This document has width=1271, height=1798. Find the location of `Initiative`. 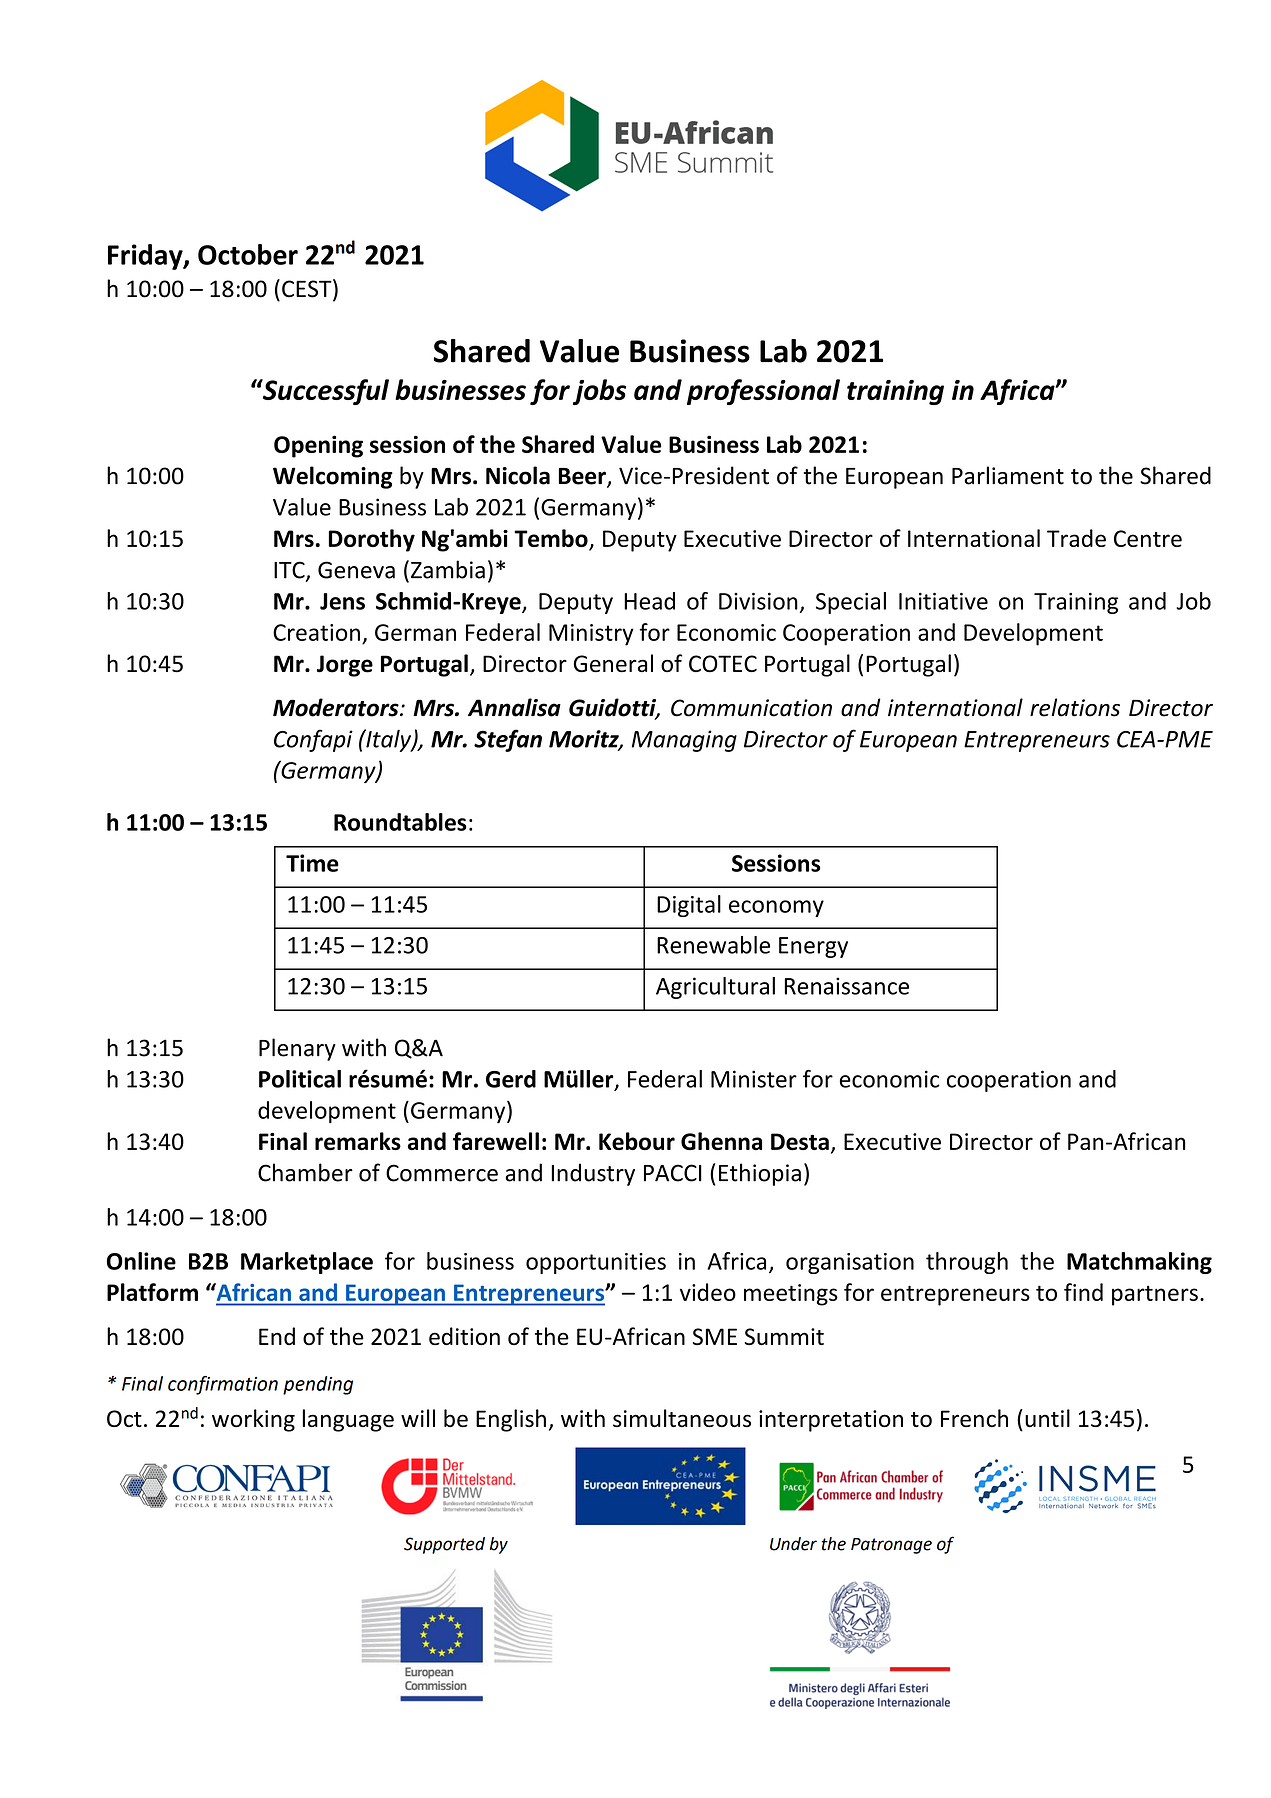

Initiative is located at coordinates (943, 601).
